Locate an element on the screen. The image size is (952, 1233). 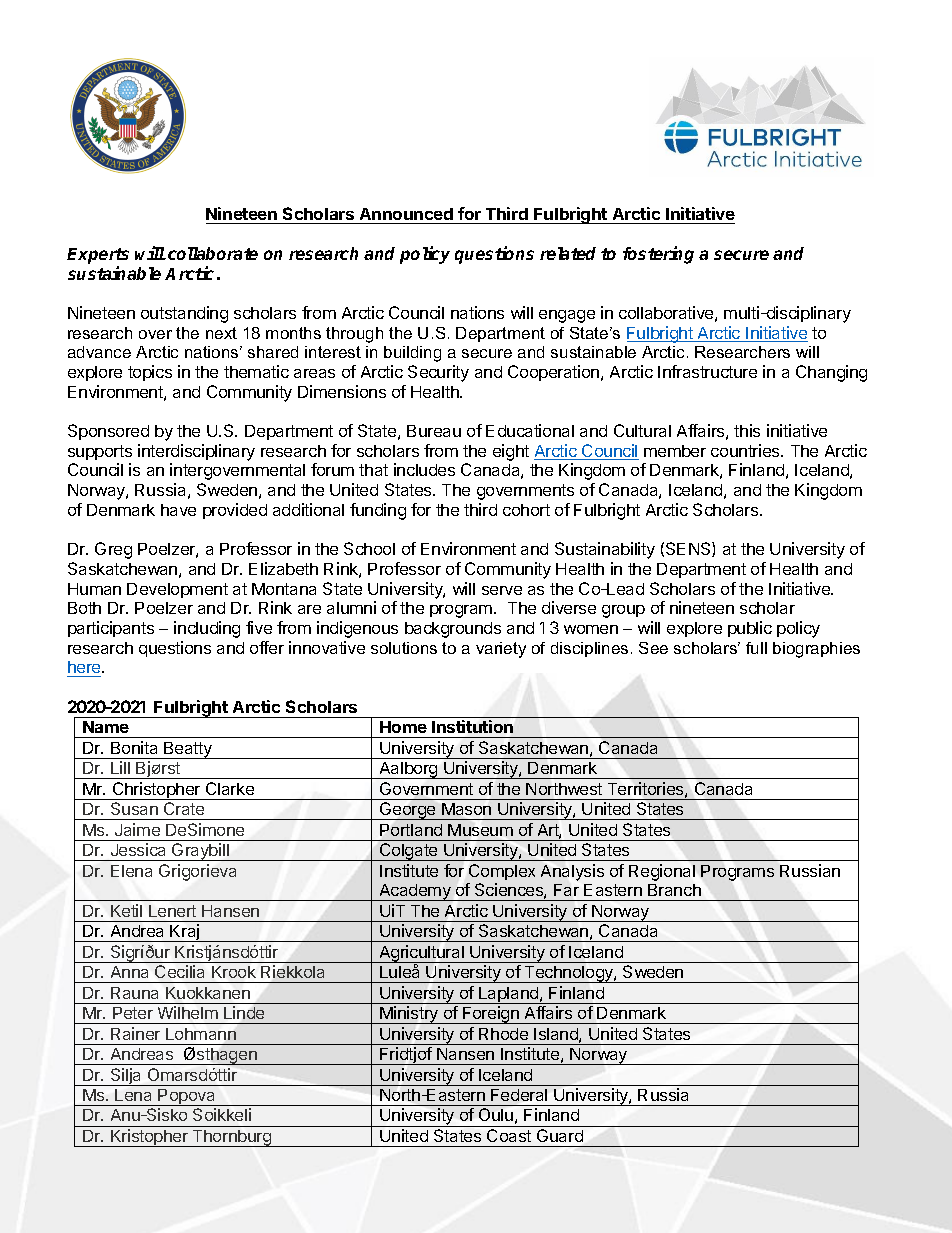
full is located at coordinates (756, 648).
